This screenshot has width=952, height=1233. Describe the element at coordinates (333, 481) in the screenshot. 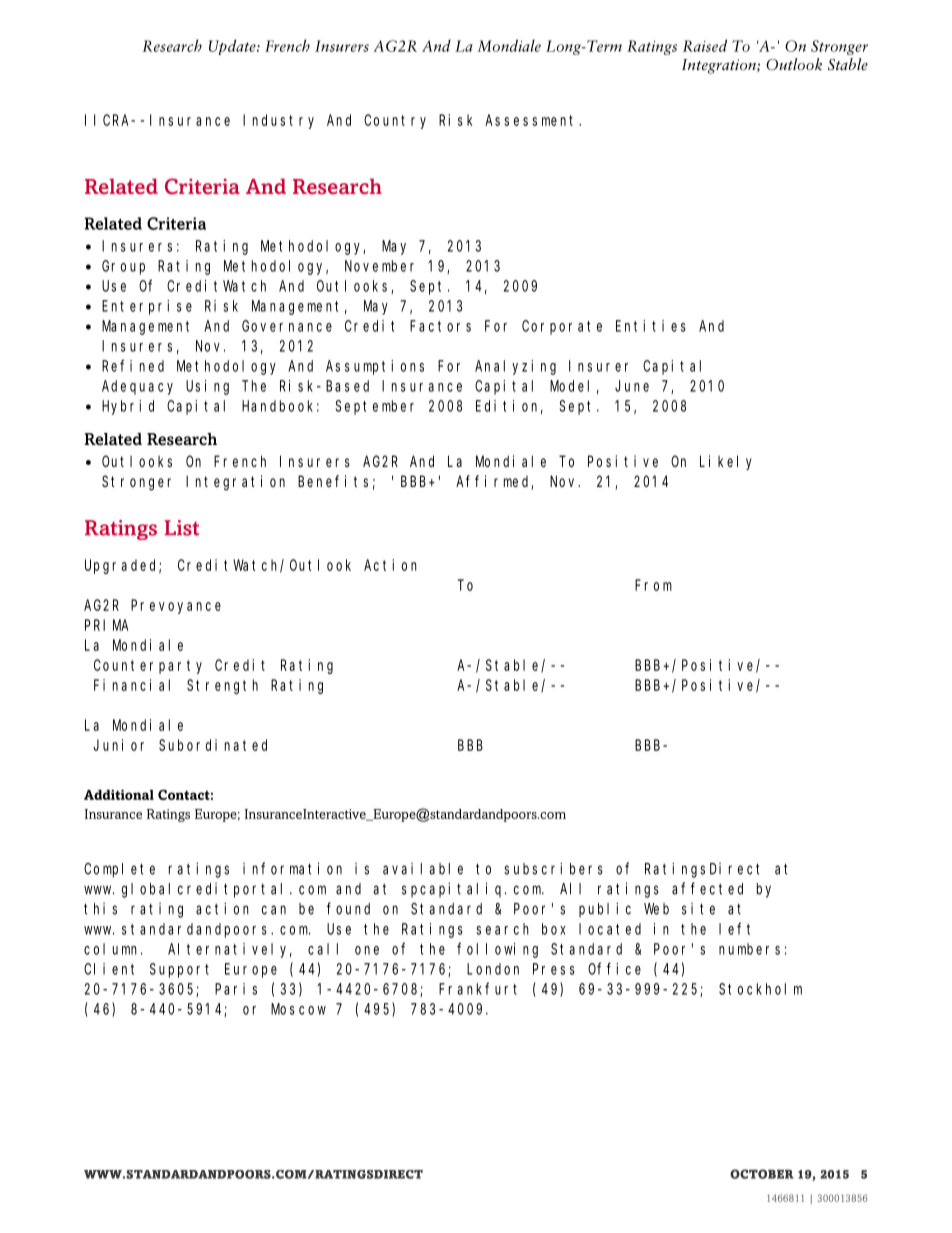

I see `Benefits` at that location.
